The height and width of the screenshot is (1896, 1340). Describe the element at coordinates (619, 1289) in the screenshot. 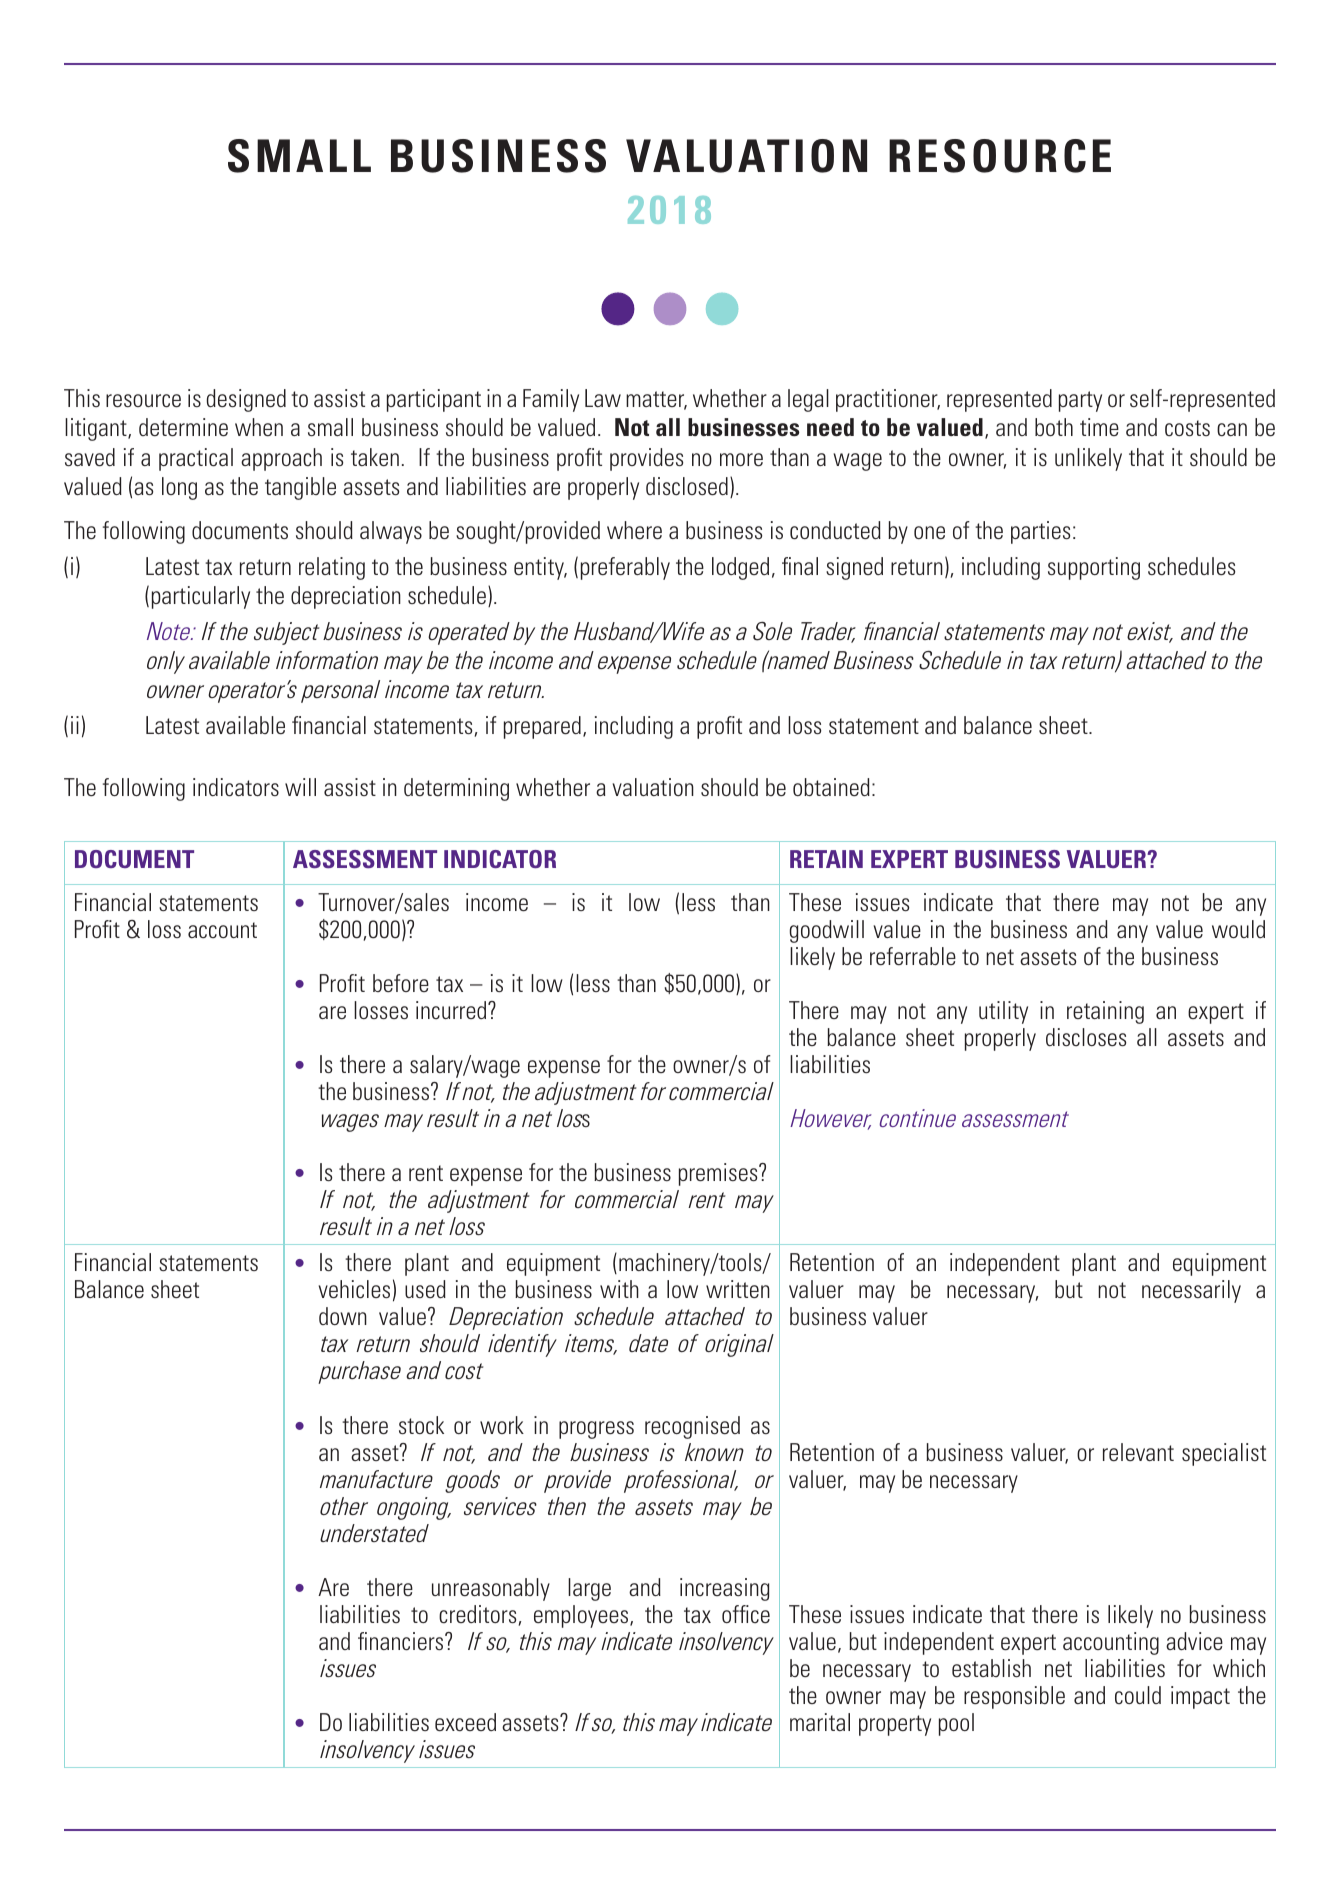

I see `with` at that location.
